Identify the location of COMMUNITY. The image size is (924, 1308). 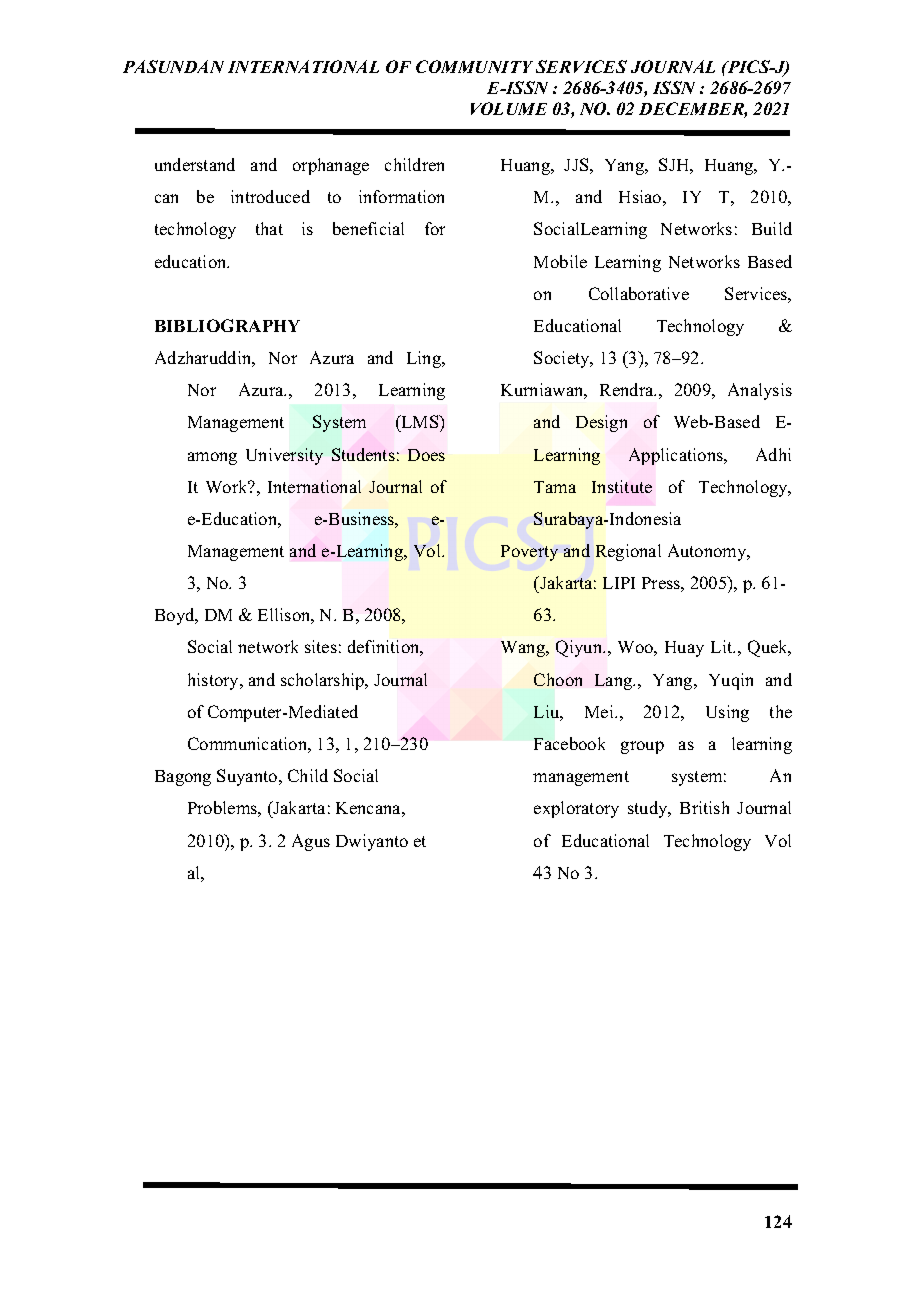
(474, 66).
